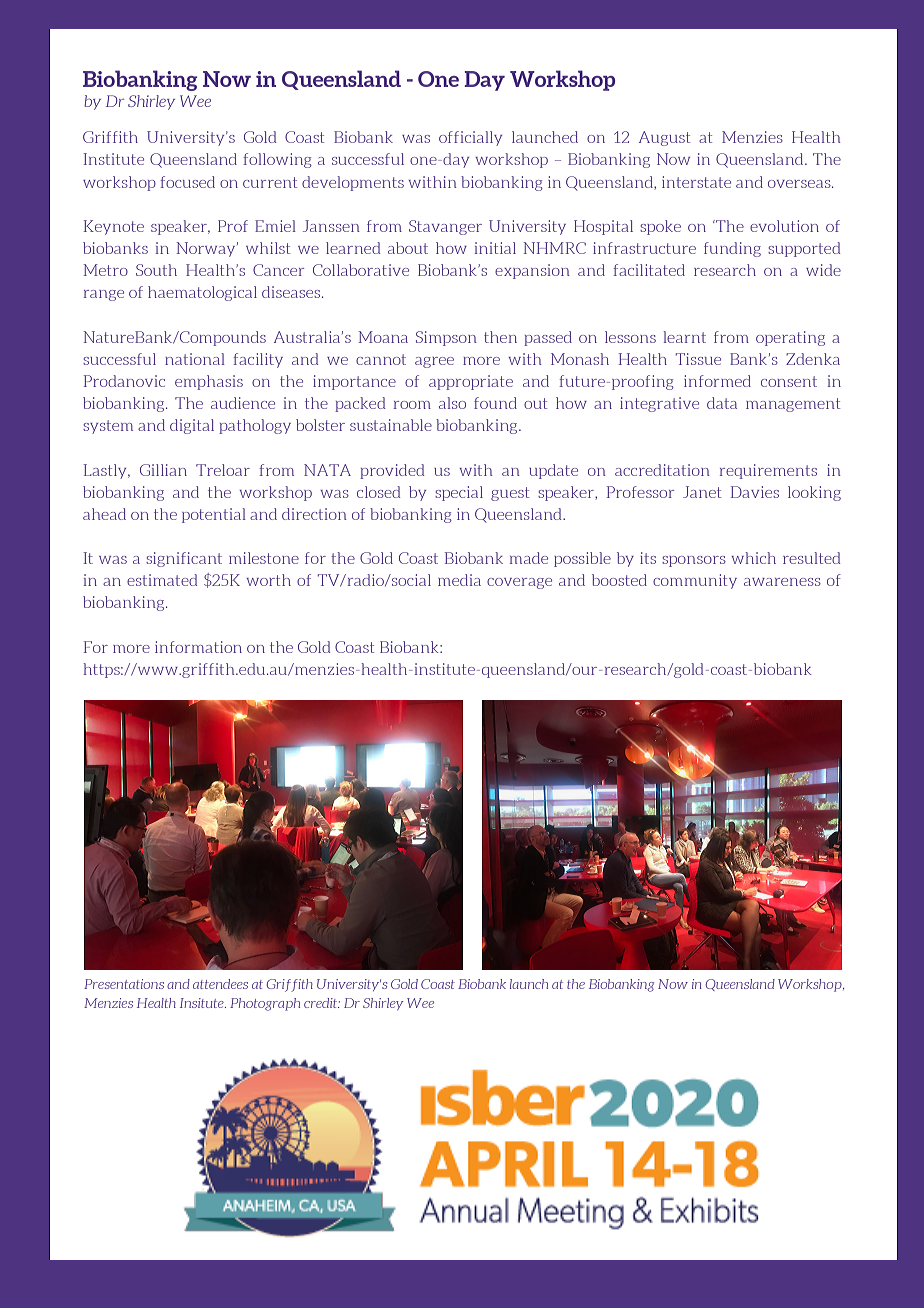  What do you see at coordinates (459, 580) in the screenshot?
I see `media` at bounding box center [459, 580].
